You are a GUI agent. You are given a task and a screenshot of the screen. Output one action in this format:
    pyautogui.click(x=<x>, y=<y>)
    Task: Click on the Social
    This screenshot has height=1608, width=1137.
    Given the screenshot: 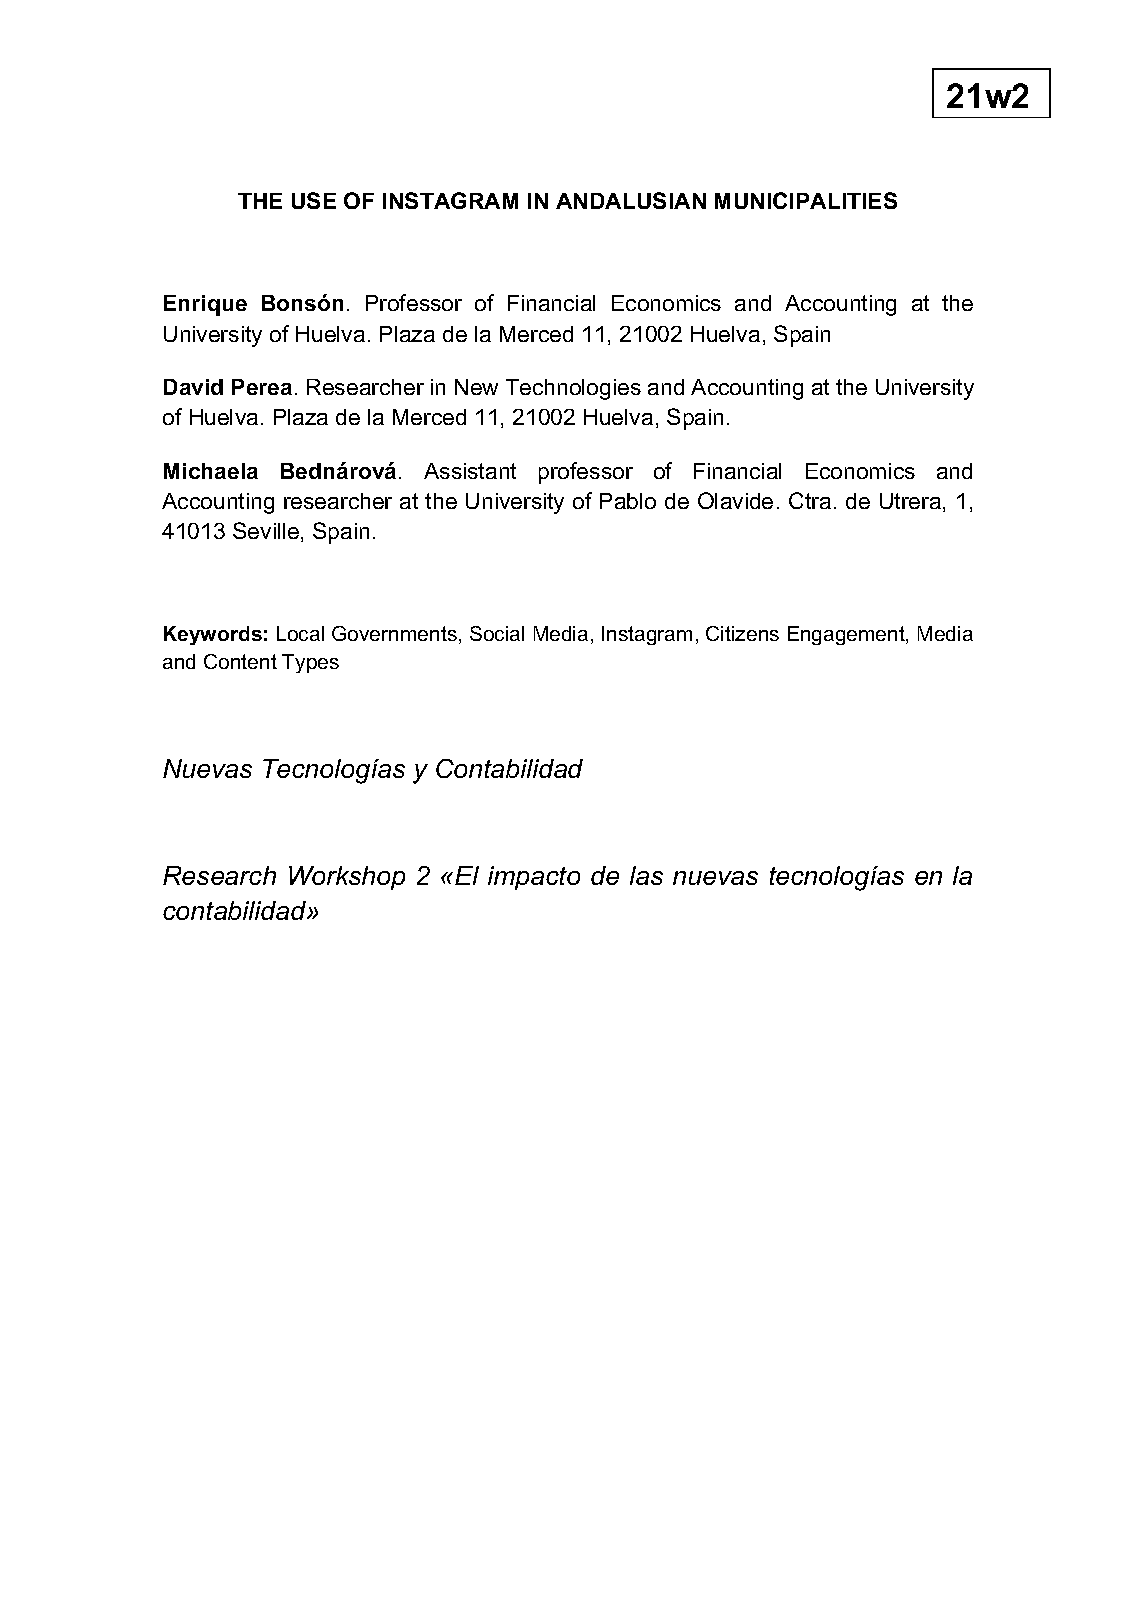 What is the action you would take?
    pyautogui.click(x=497, y=633)
